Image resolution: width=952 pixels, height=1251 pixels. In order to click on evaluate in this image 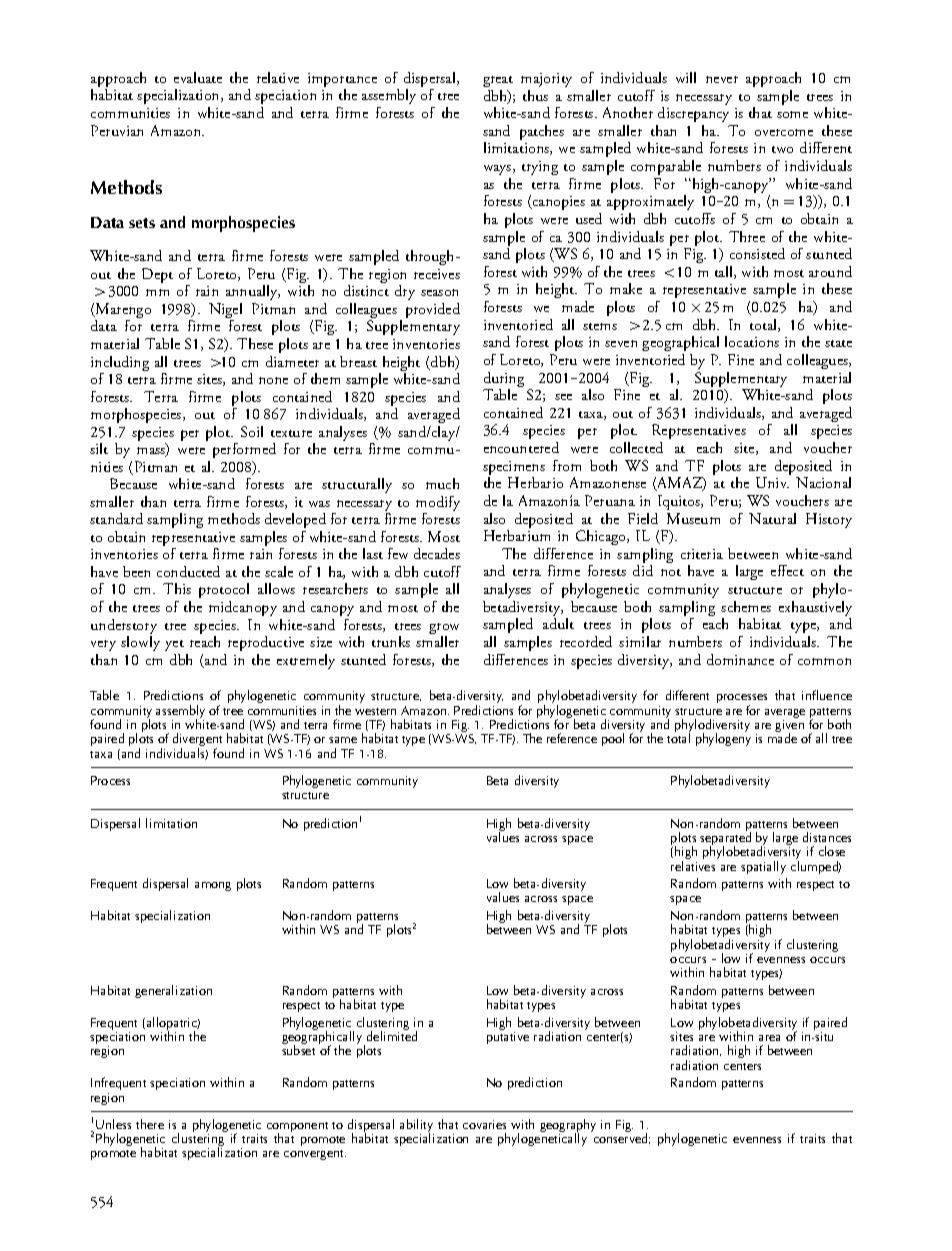, I will do `click(198, 77)`.
